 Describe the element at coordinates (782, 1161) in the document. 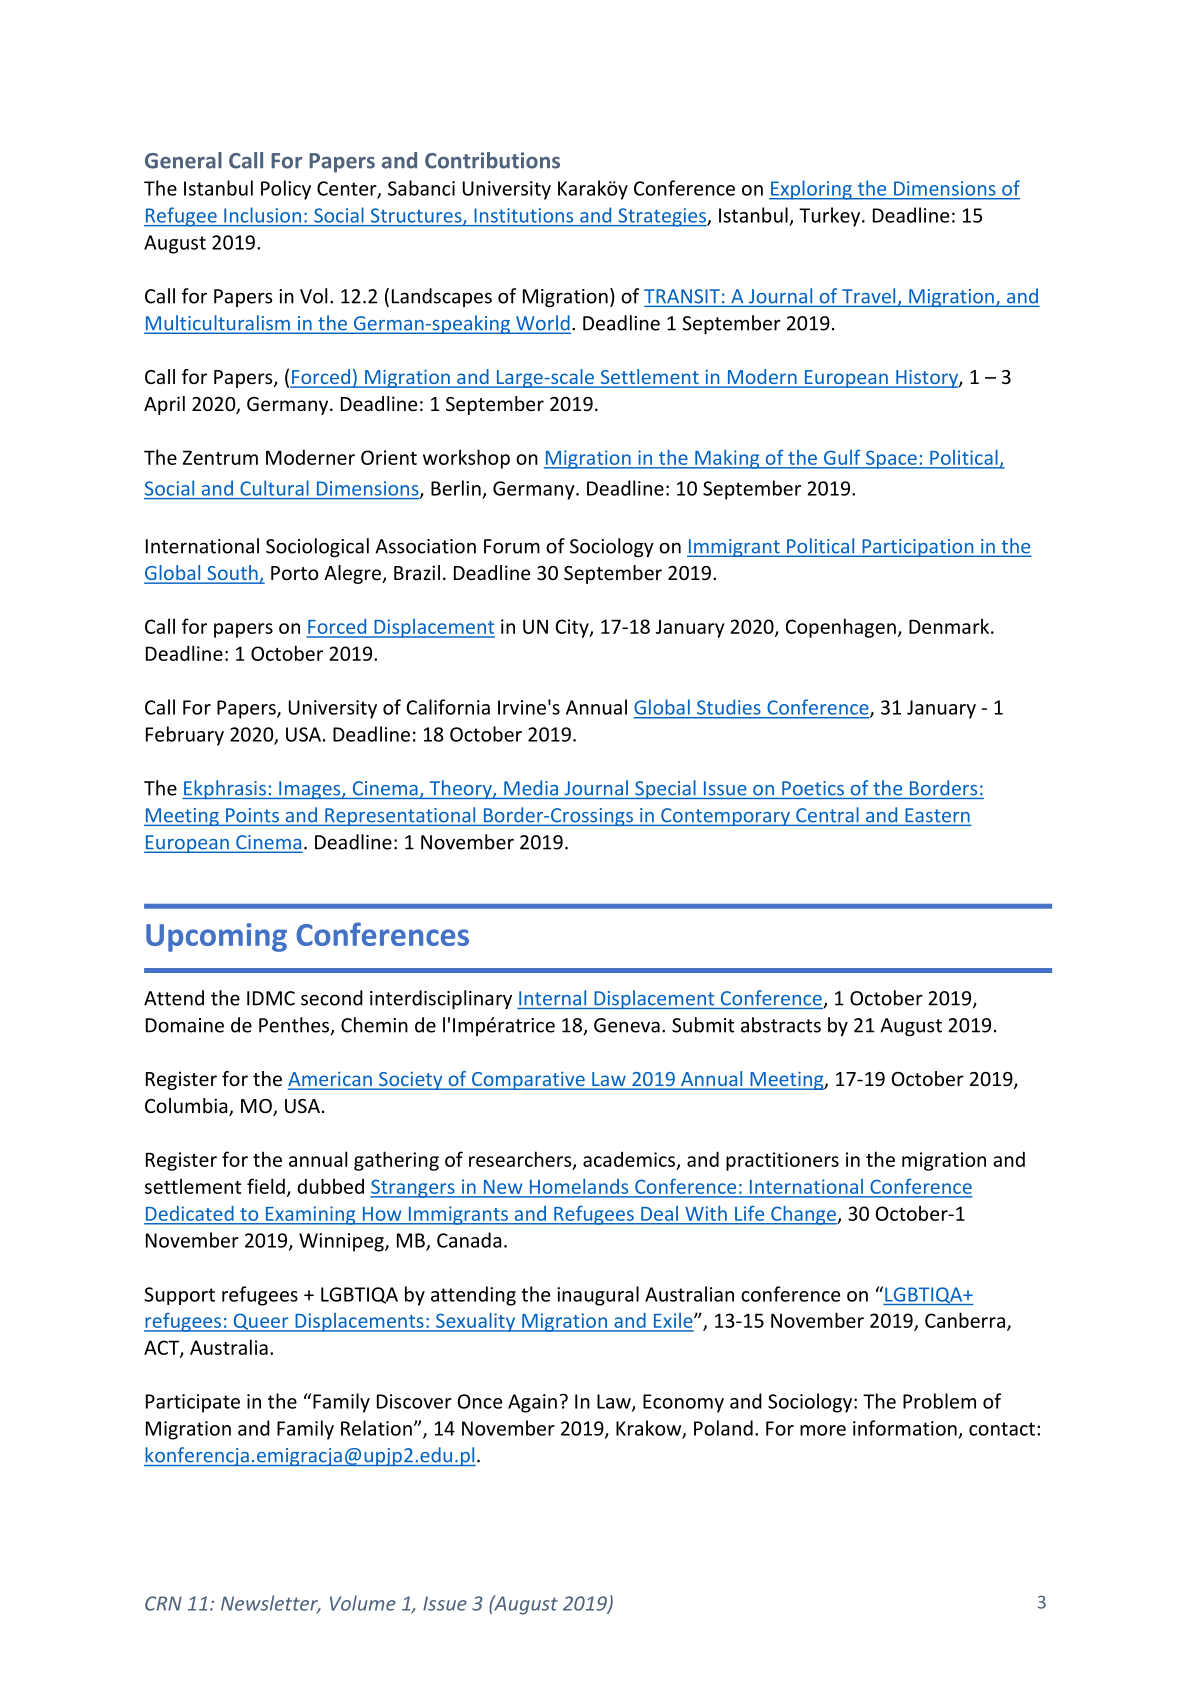

I see `practitioners` at that location.
